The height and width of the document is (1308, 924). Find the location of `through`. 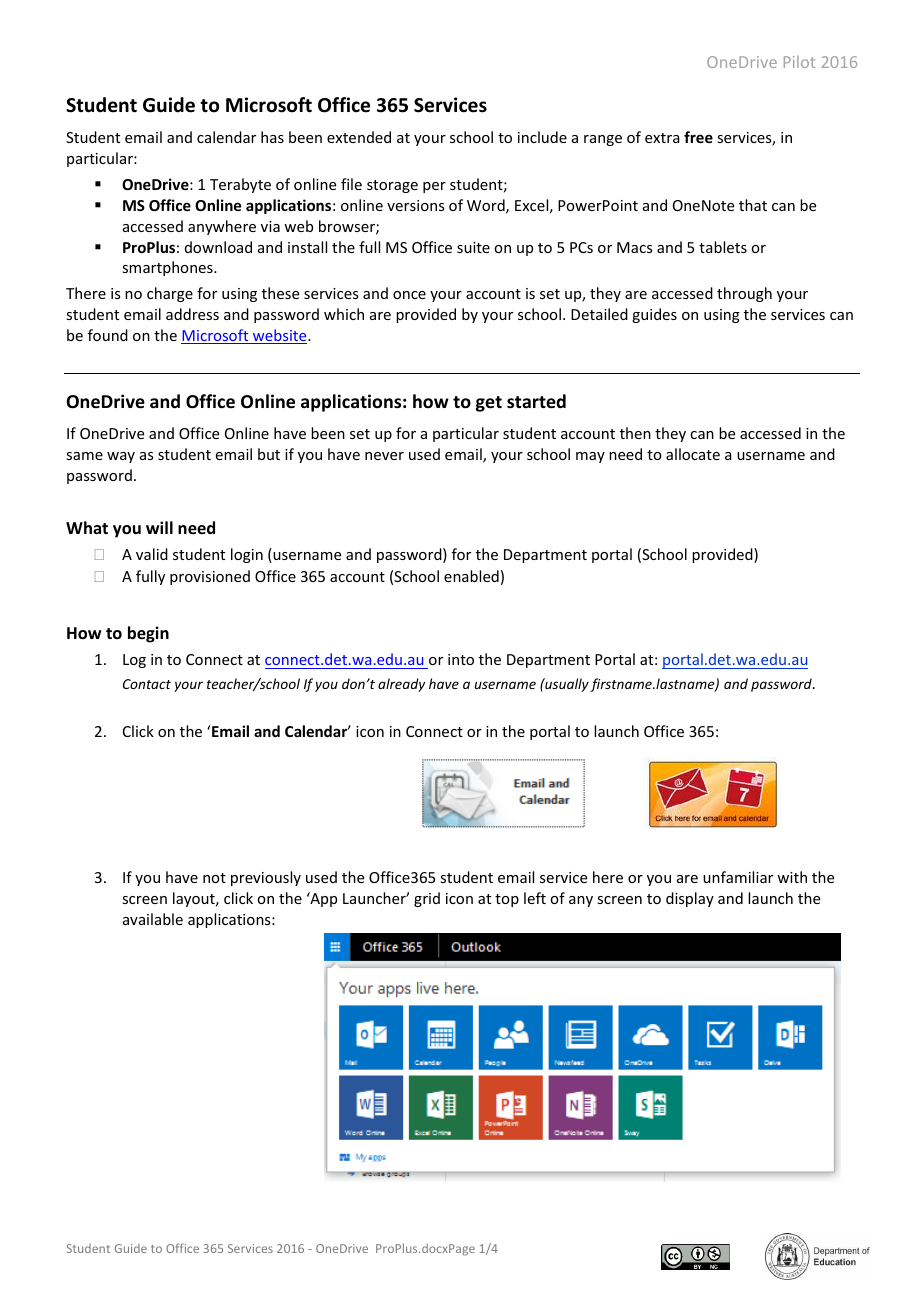

through is located at coordinates (744, 294).
